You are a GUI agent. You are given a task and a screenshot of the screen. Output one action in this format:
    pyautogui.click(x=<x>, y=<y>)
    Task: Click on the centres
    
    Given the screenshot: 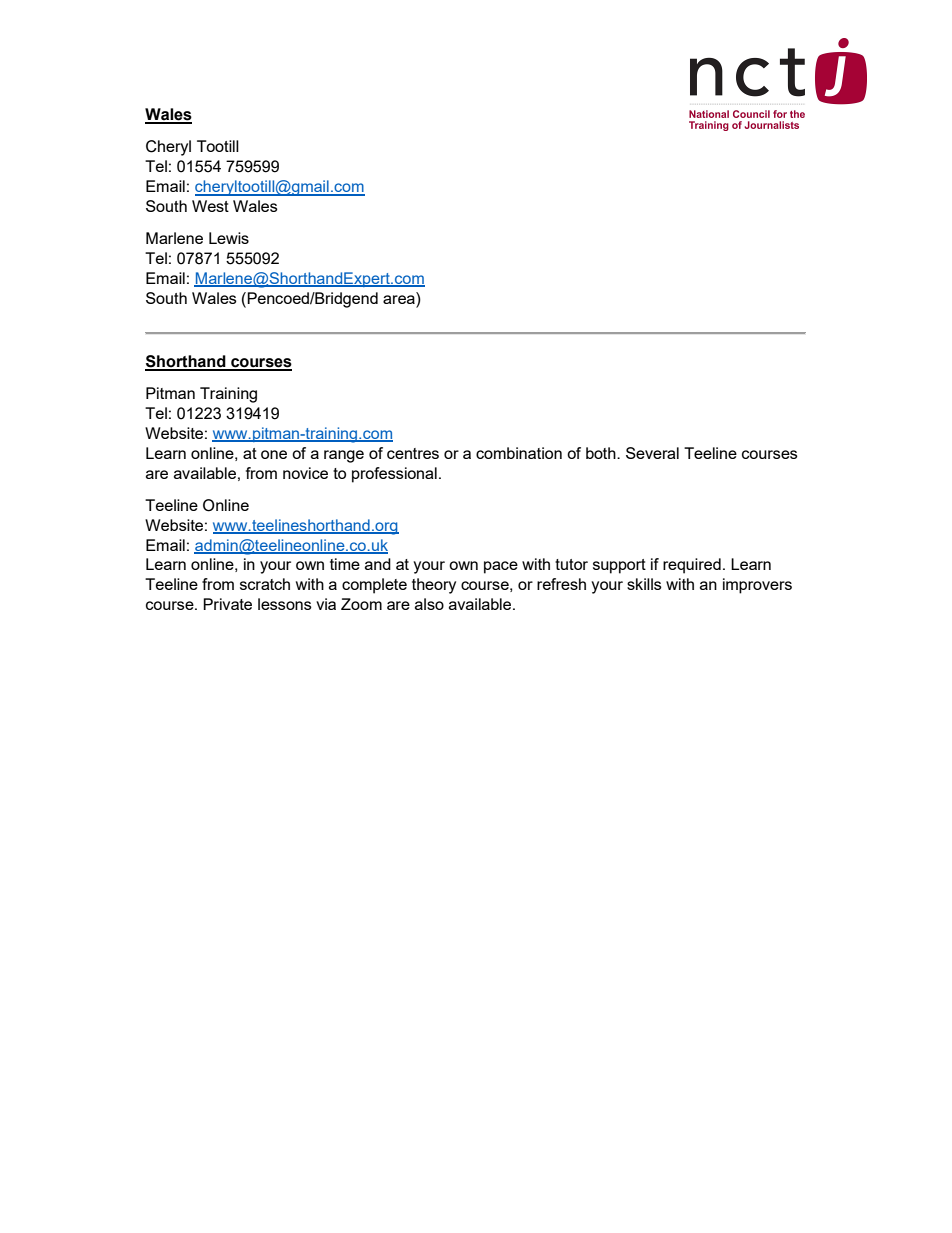 What is the action you would take?
    pyautogui.click(x=413, y=453)
